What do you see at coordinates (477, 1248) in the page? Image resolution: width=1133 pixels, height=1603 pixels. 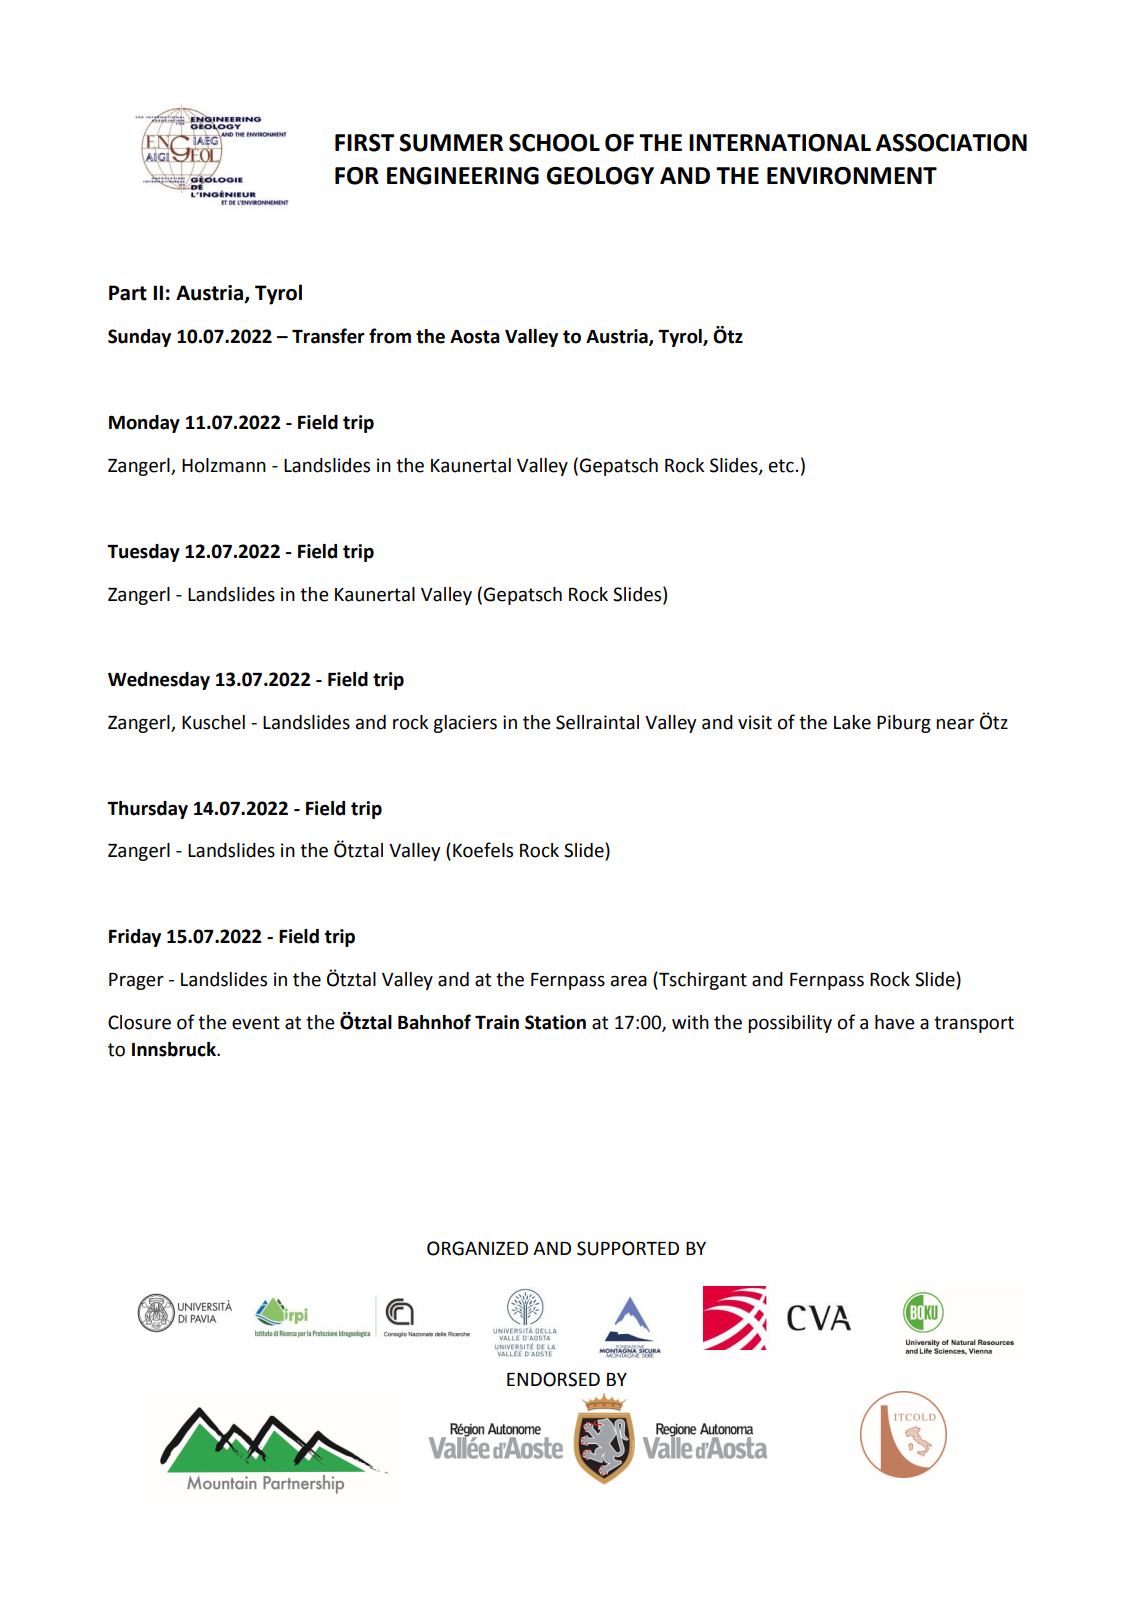 I see `ORGANIZED` at bounding box center [477, 1248].
